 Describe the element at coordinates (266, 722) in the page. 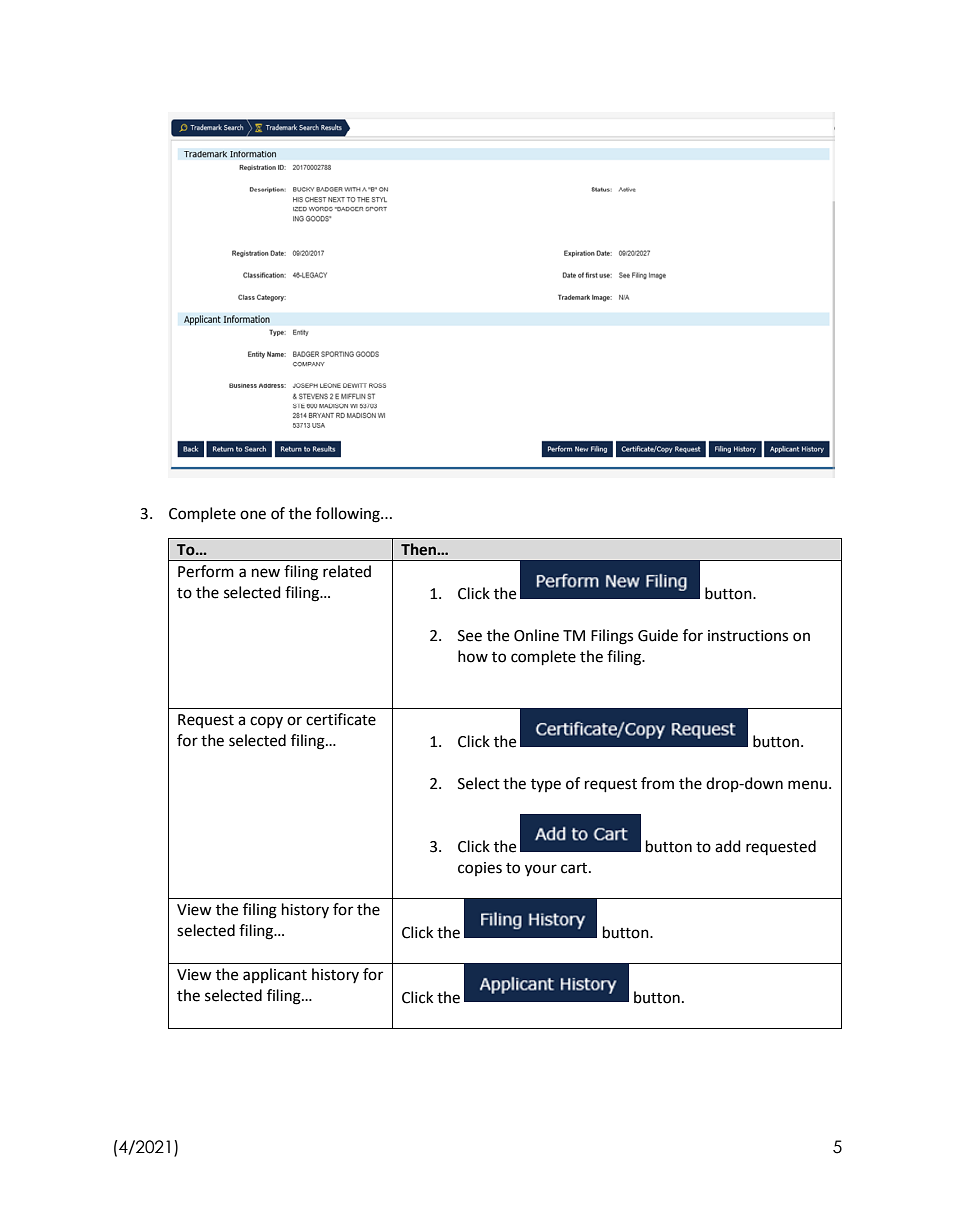

I see `copy` at that location.
